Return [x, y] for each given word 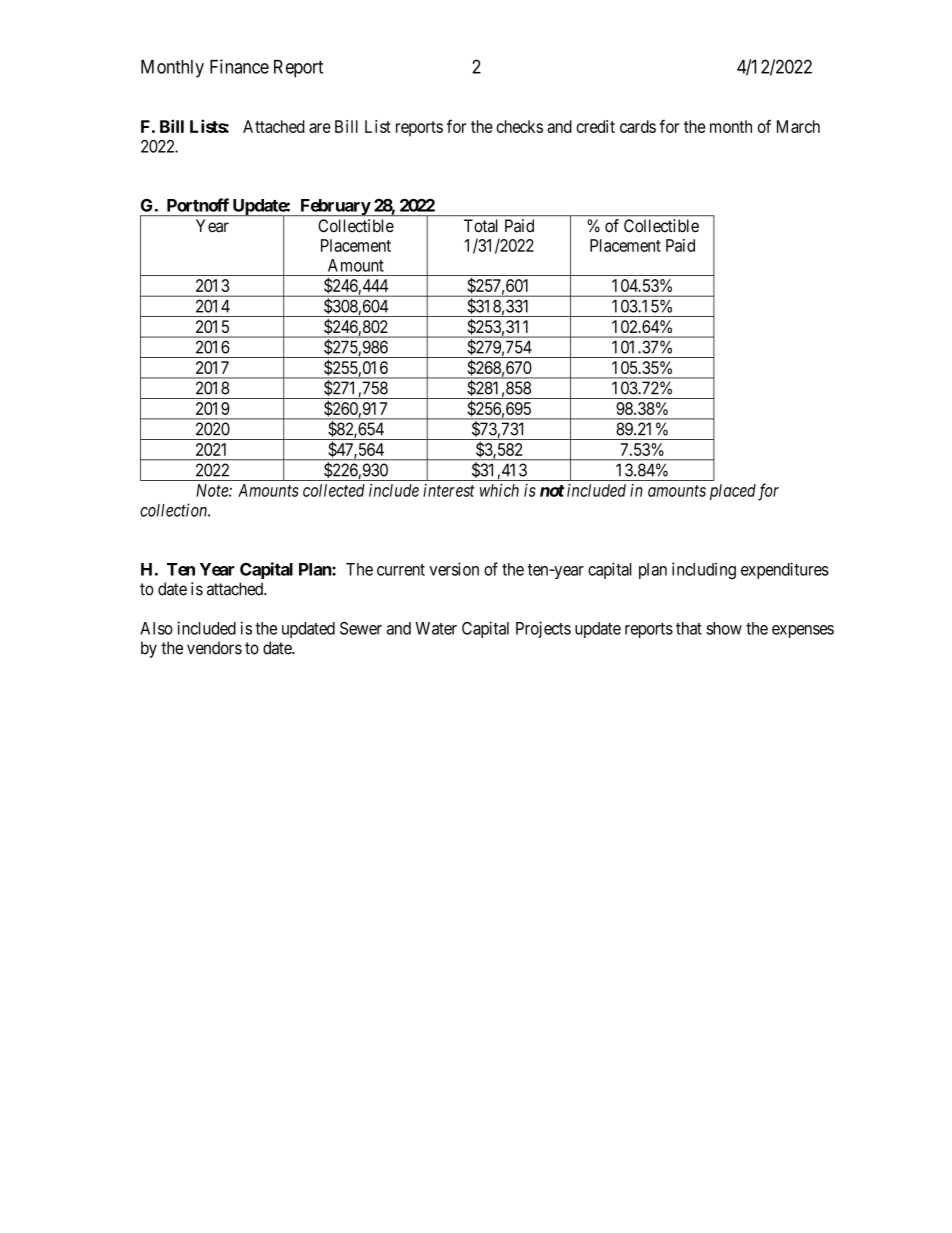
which [499, 490]
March [798, 126]
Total [481, 226]
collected [334, 490]
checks [519, 126]
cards [638, 126]
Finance [239, 66]
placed [733, 492]
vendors [214, 648]
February [334, 207]
